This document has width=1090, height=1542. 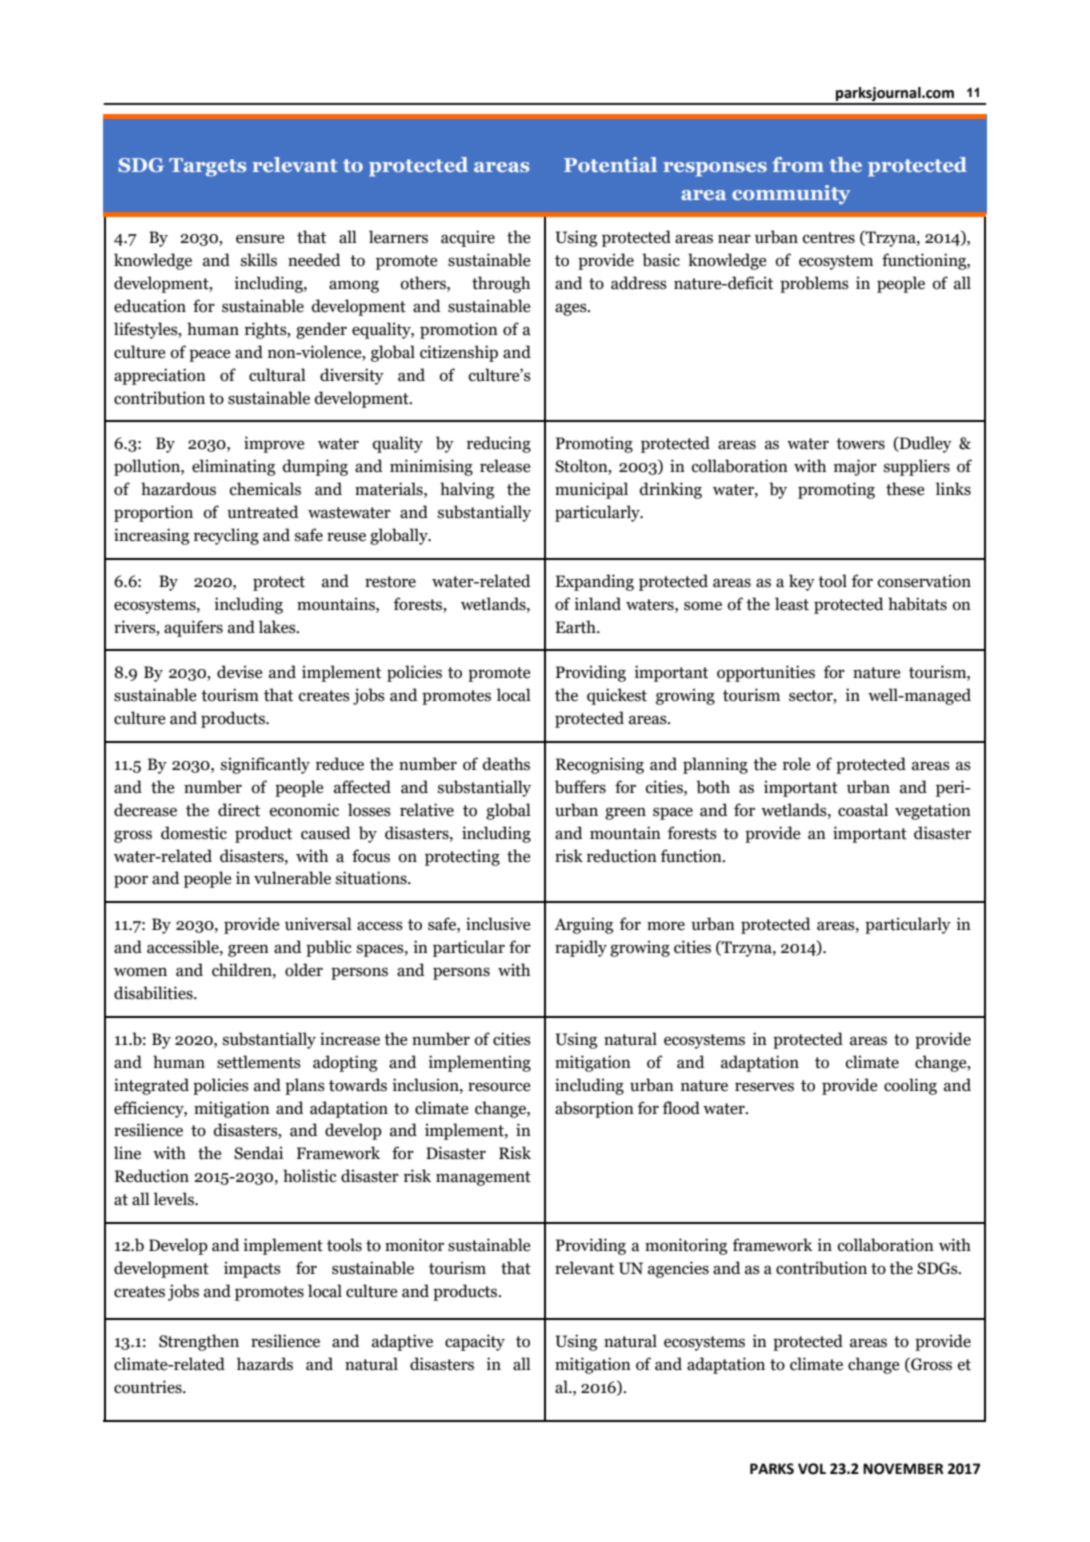 What do you see at coordinates (475, 1342) in the document?
I see `capacity` at bounding box center [475, 1342].
